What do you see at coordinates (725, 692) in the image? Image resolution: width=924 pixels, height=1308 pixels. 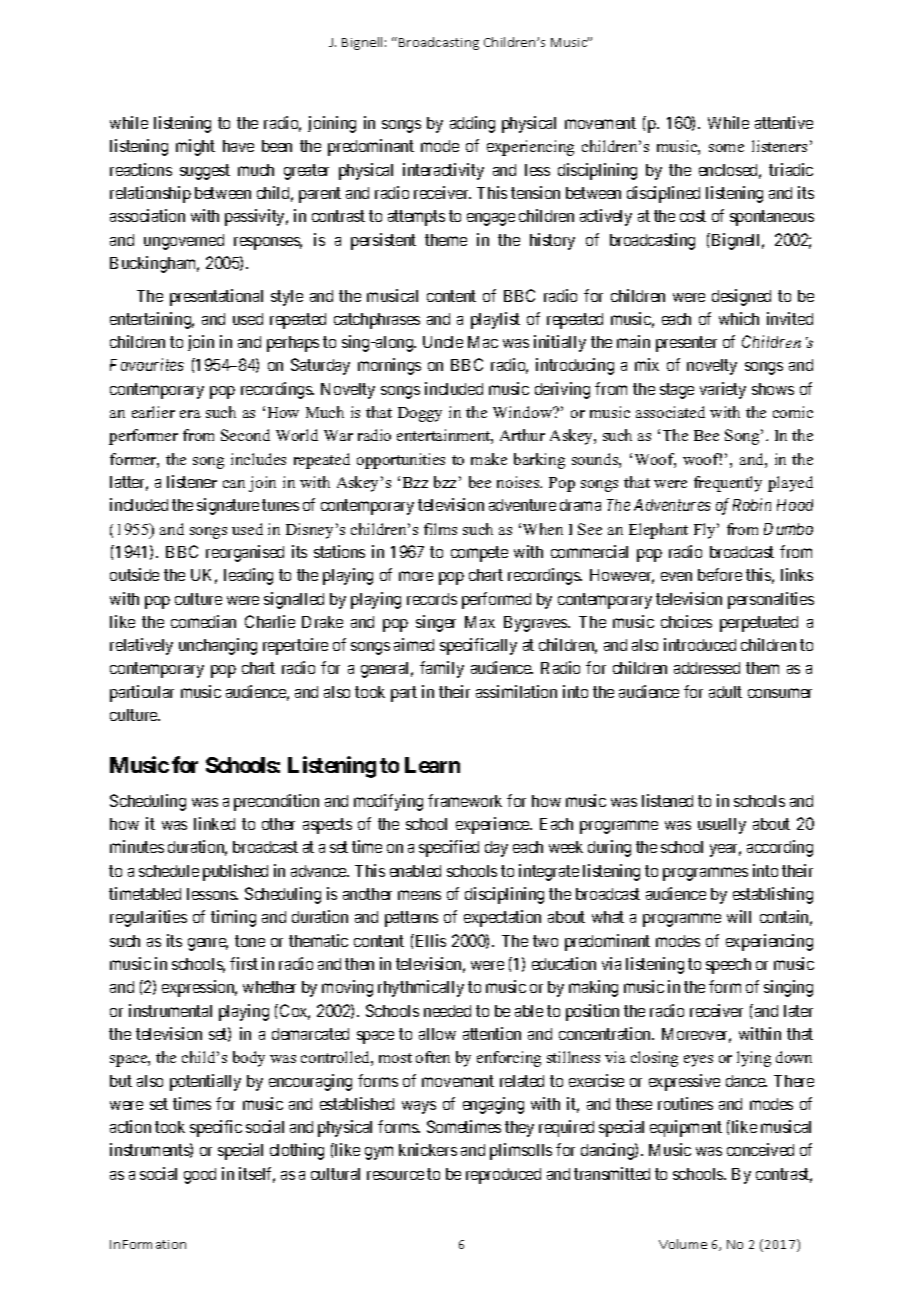 I see `adult` at bounding box center [725, 692].
